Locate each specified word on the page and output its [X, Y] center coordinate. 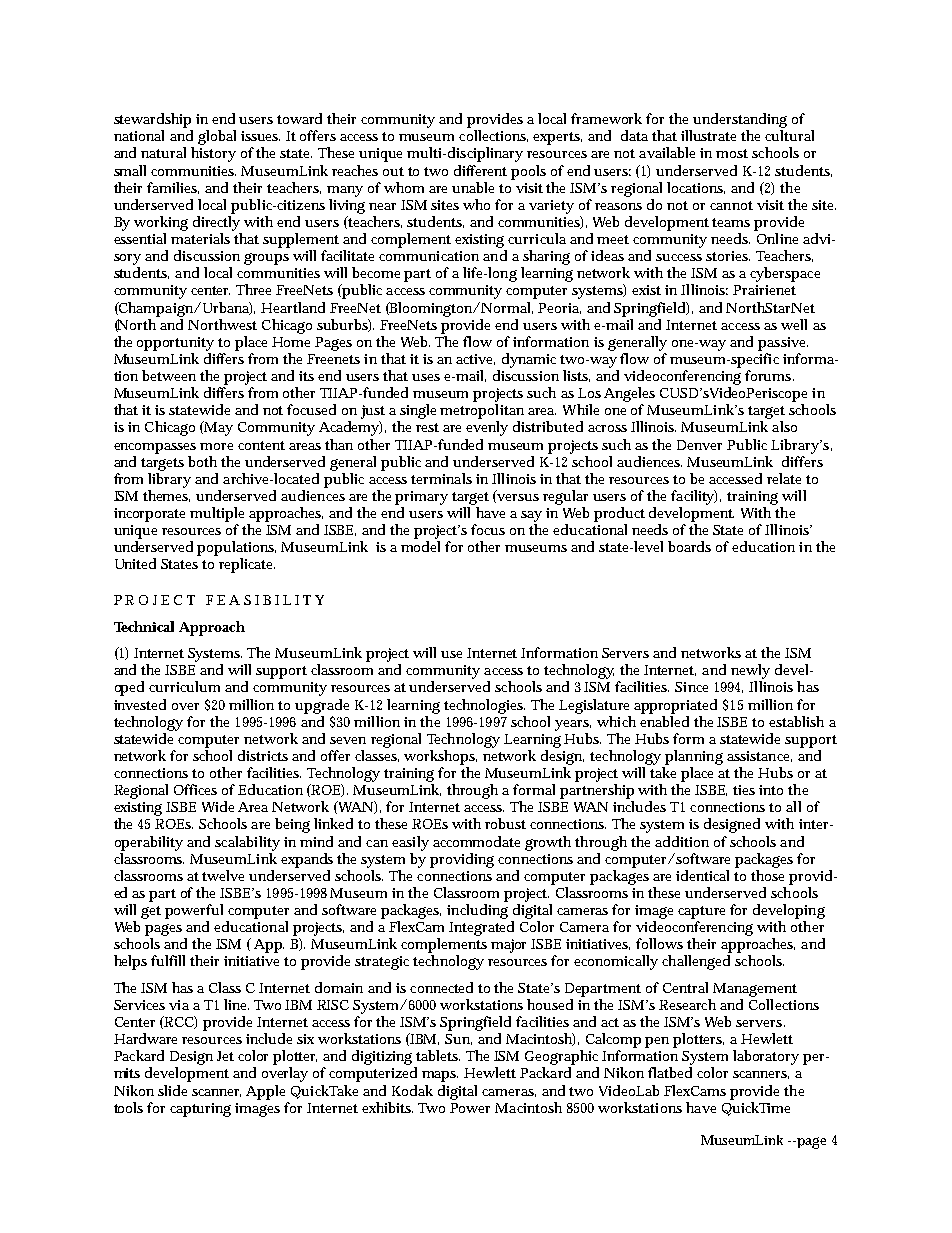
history [213, 154]
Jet [225, 1056]
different [480, 170]
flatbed [670, 1072]
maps [440, 1076]
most [732, 153]
